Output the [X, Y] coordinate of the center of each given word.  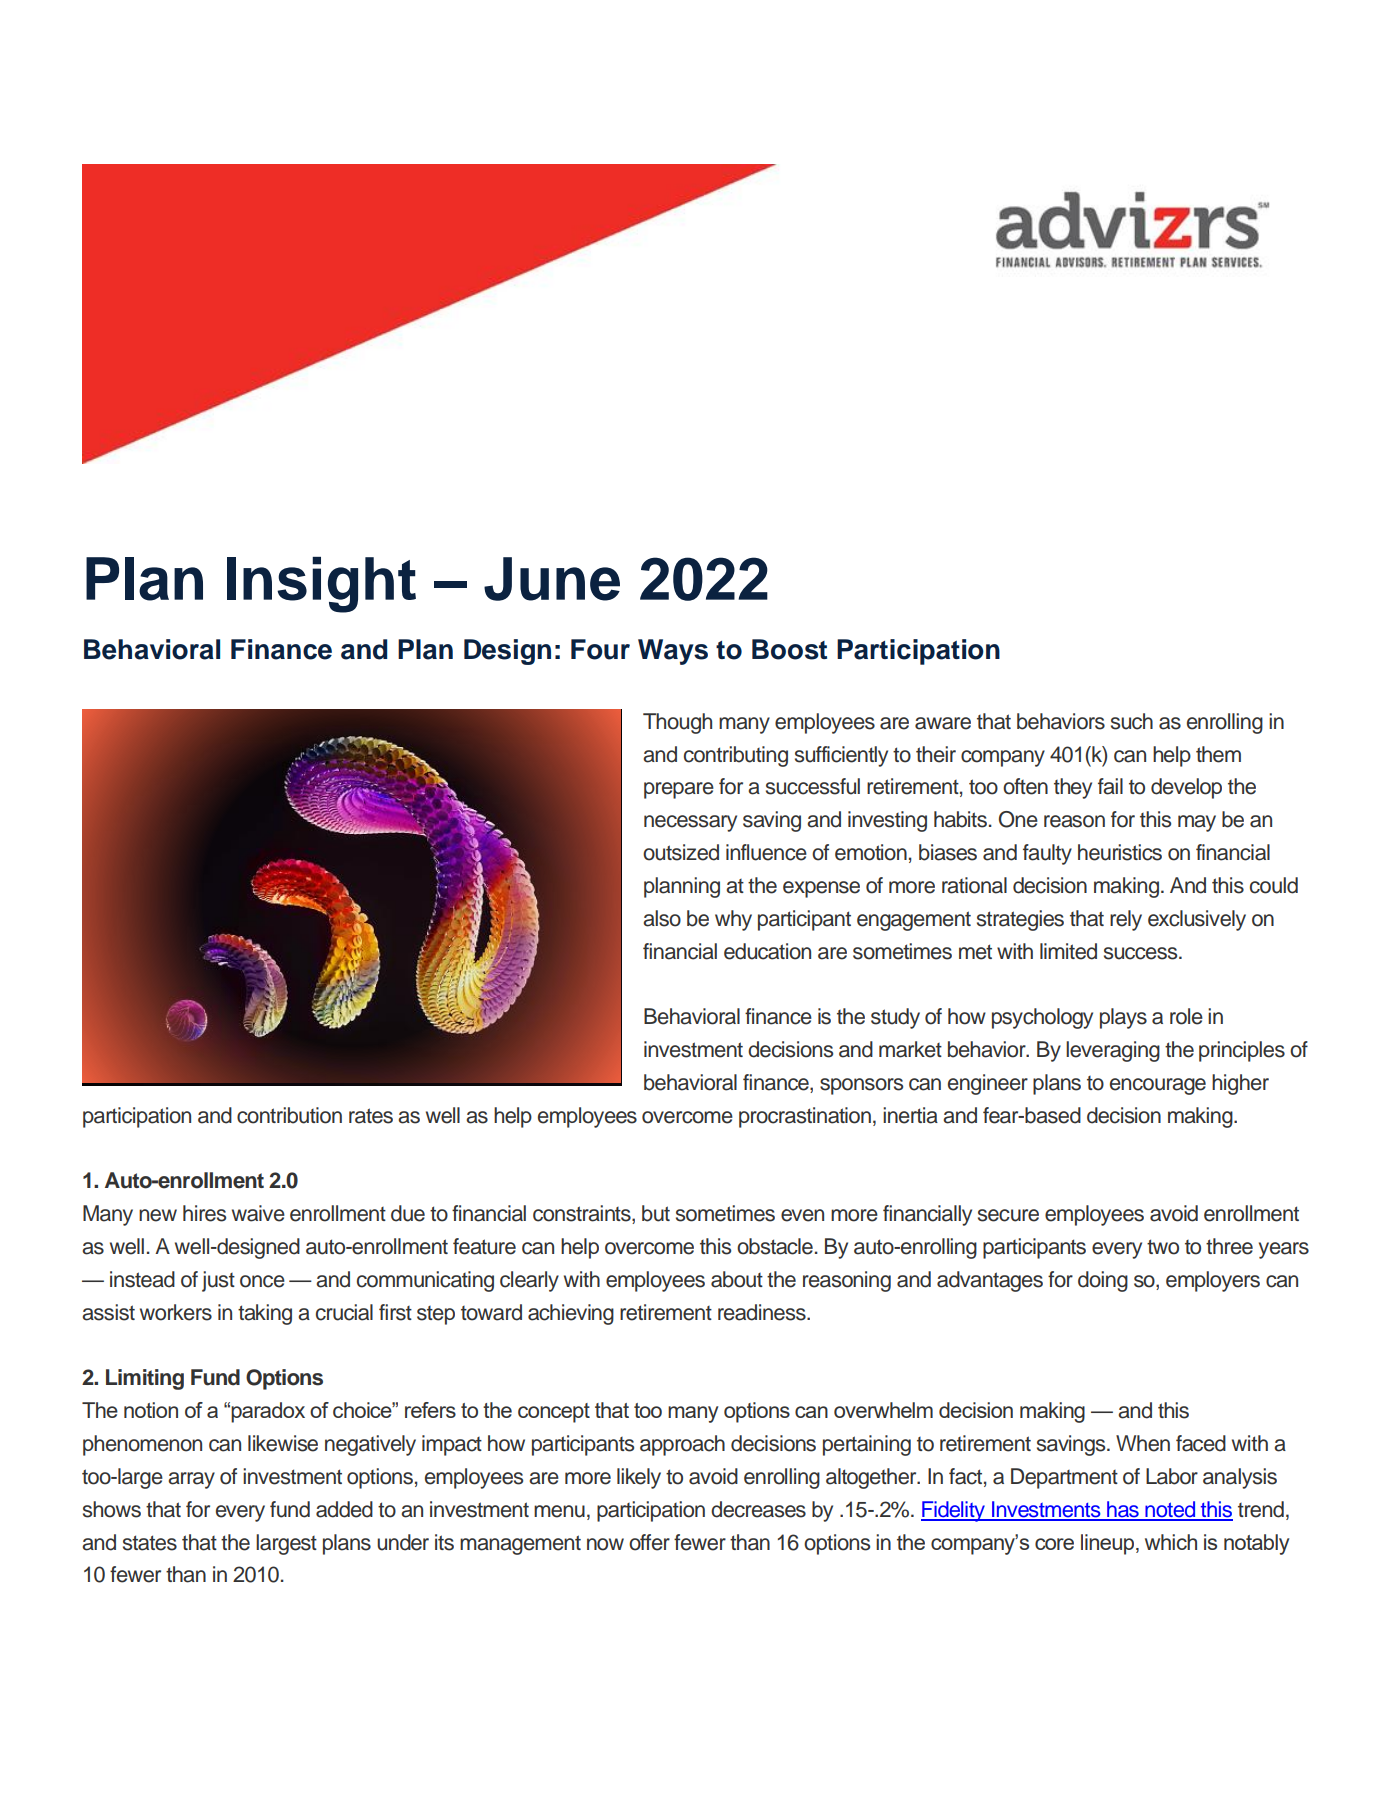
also [662, 918]
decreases [758, 1509]
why [733, 920]
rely [1126, 920]
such [1132, 721]
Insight [321, 585]
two [1163, 1247]
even [802, 1215]
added [344, 1509]
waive [258, 1213]
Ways [673, 652]
